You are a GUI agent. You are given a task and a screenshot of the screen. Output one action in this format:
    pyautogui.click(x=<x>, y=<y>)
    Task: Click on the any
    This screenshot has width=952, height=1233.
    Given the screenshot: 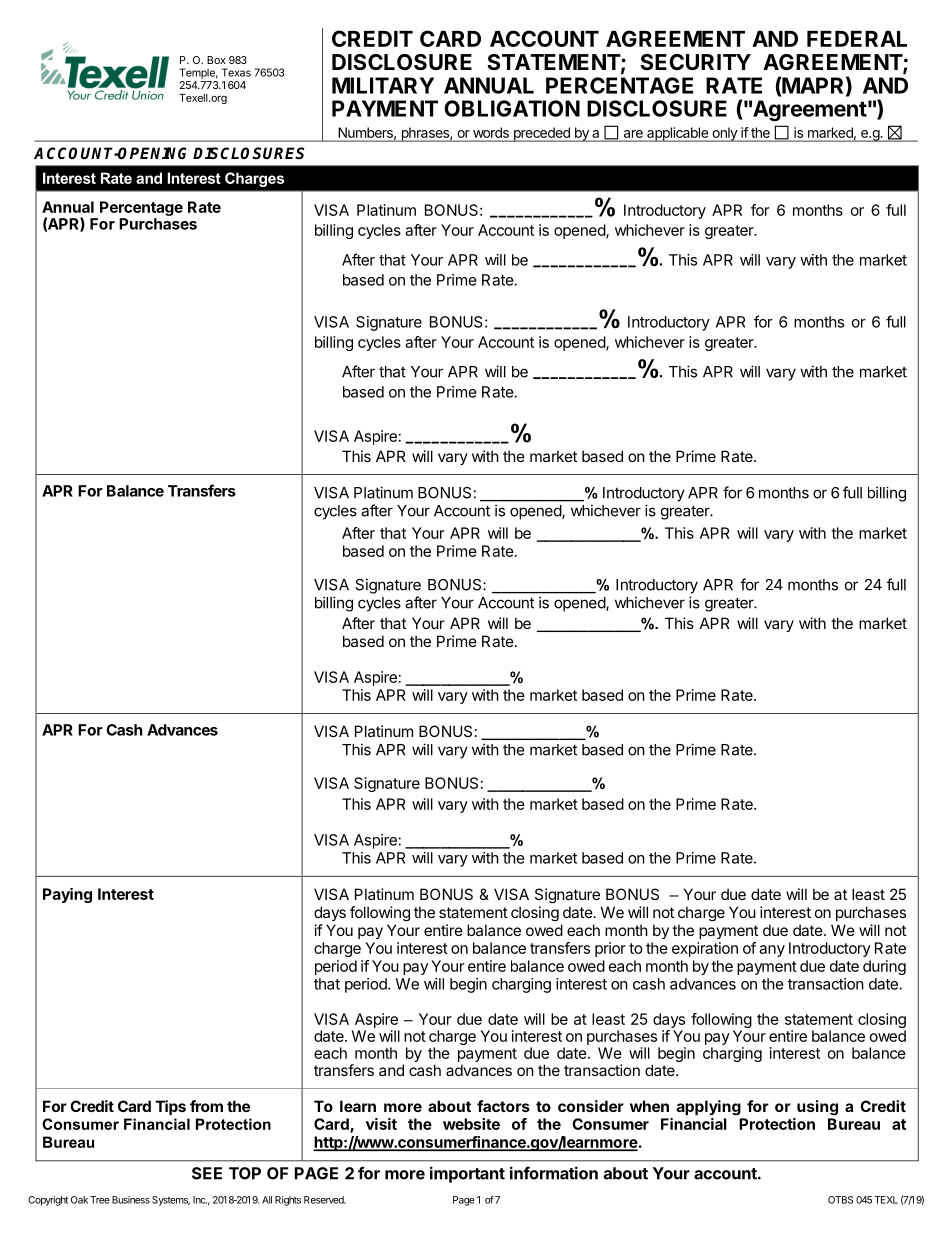 What is the action you would take?
    pyautogui.click(x=772, y=951)
